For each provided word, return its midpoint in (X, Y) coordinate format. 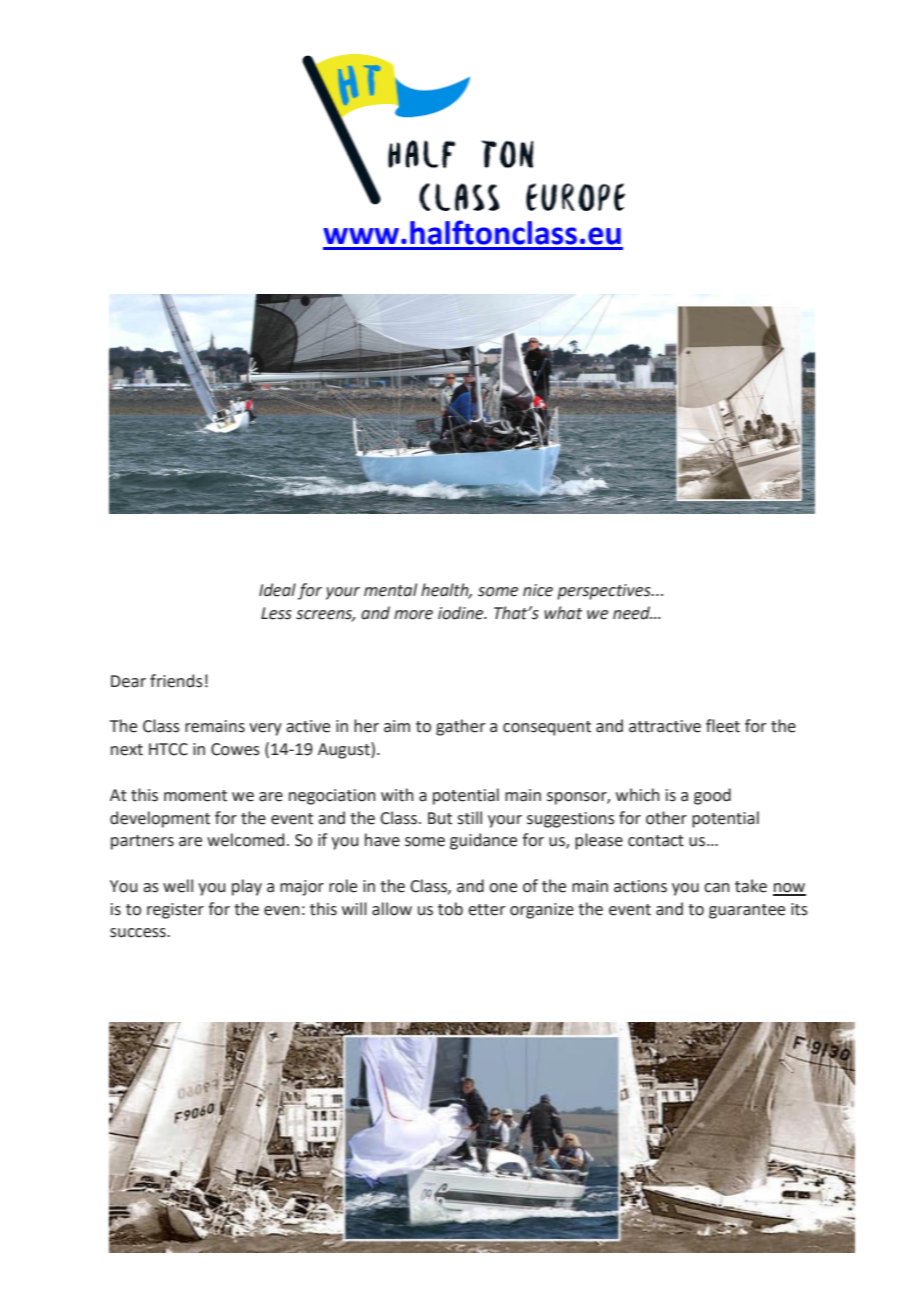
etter (487, 910)
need (632, 613)
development (160, 819)
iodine (462, 613)
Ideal (277, 590)
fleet (723, 726)
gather (461, 727)
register (175, 911)
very (265, 729)
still (469, 818)
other (666, 818)
